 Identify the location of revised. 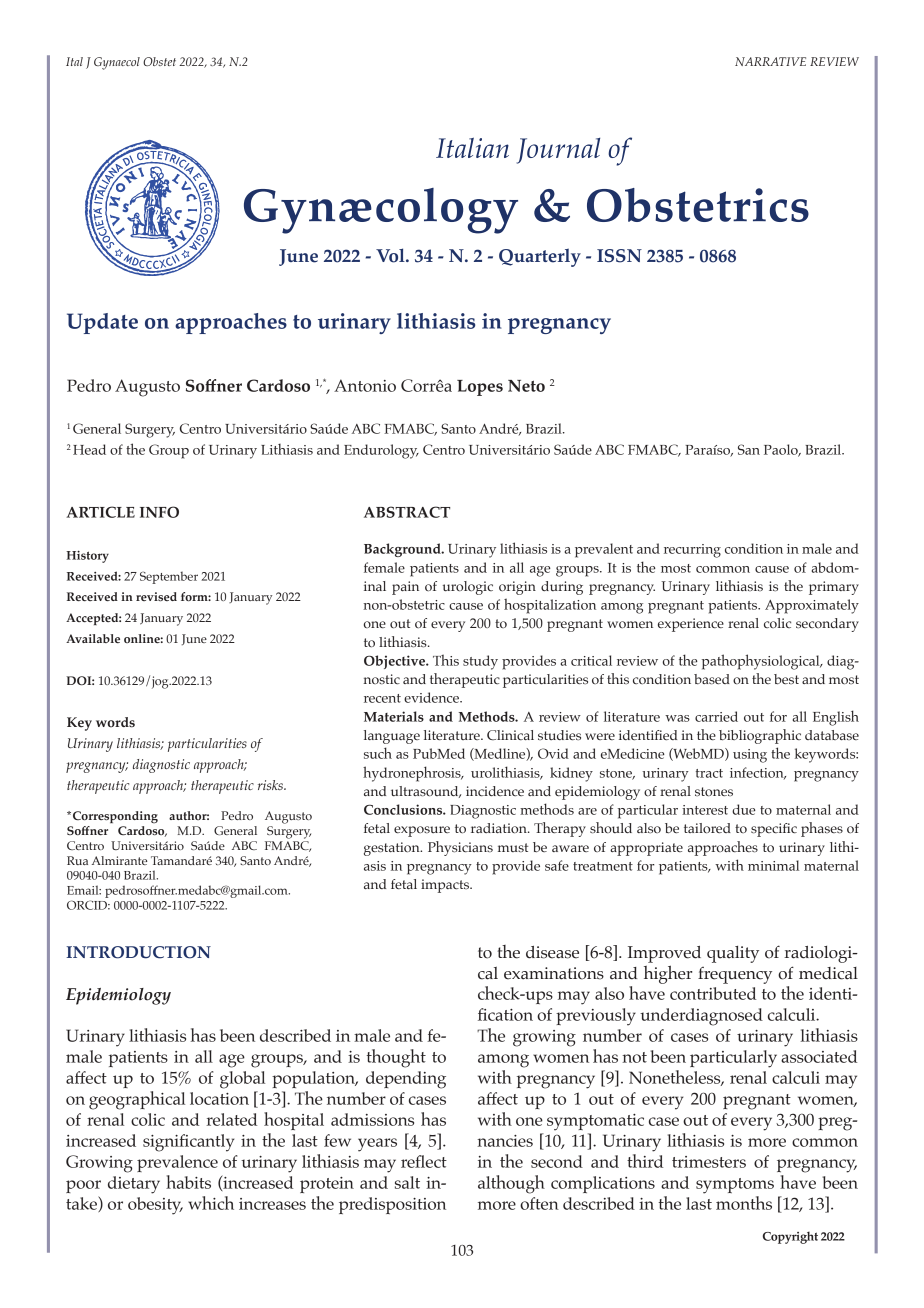
(156, 596).
